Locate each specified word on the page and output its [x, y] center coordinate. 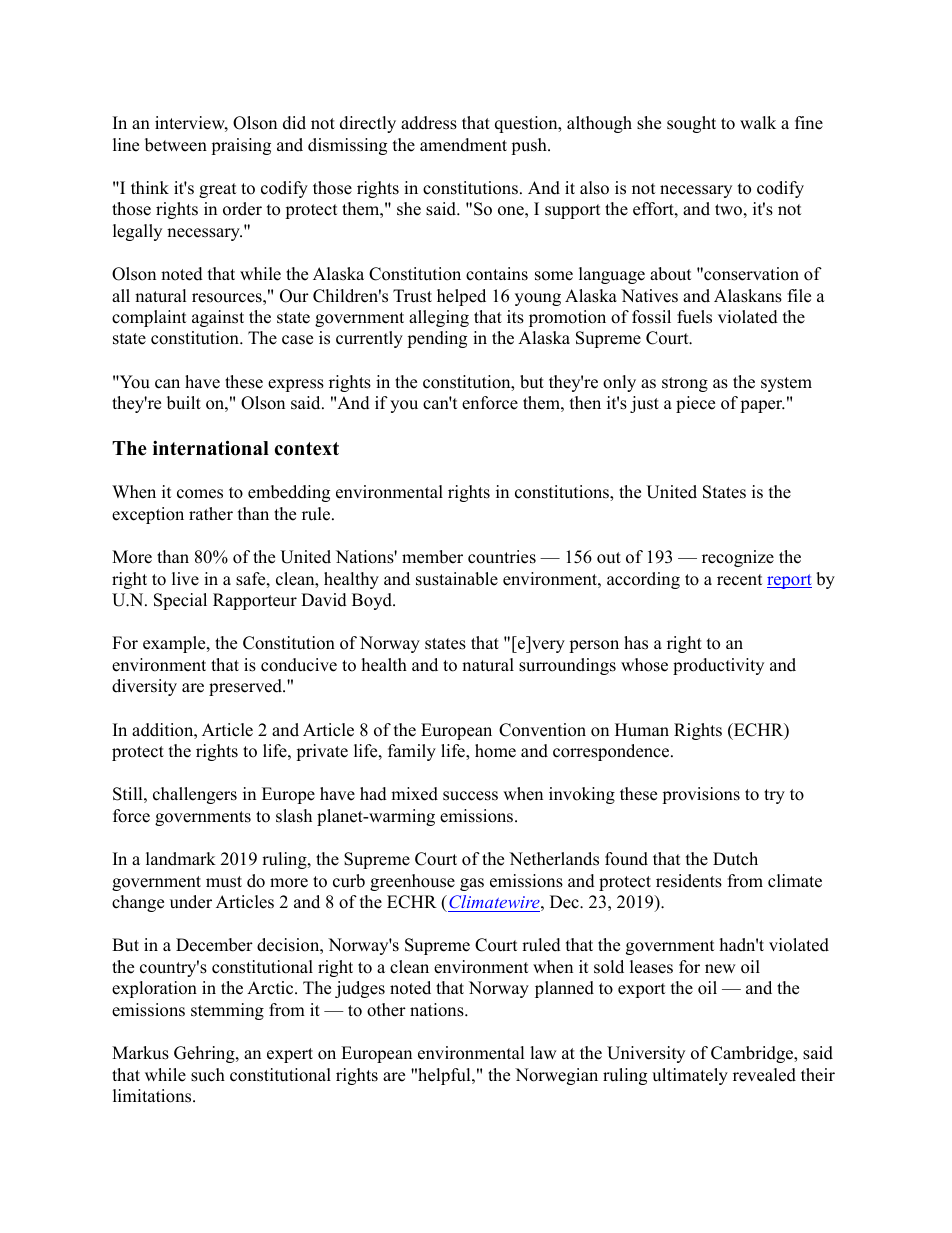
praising [241, 146]
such [208, 1075]
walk [758, 122]
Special [180, 601]
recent [740, 580]
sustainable [457, 579]
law [543, 1052]
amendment [463, 145]
